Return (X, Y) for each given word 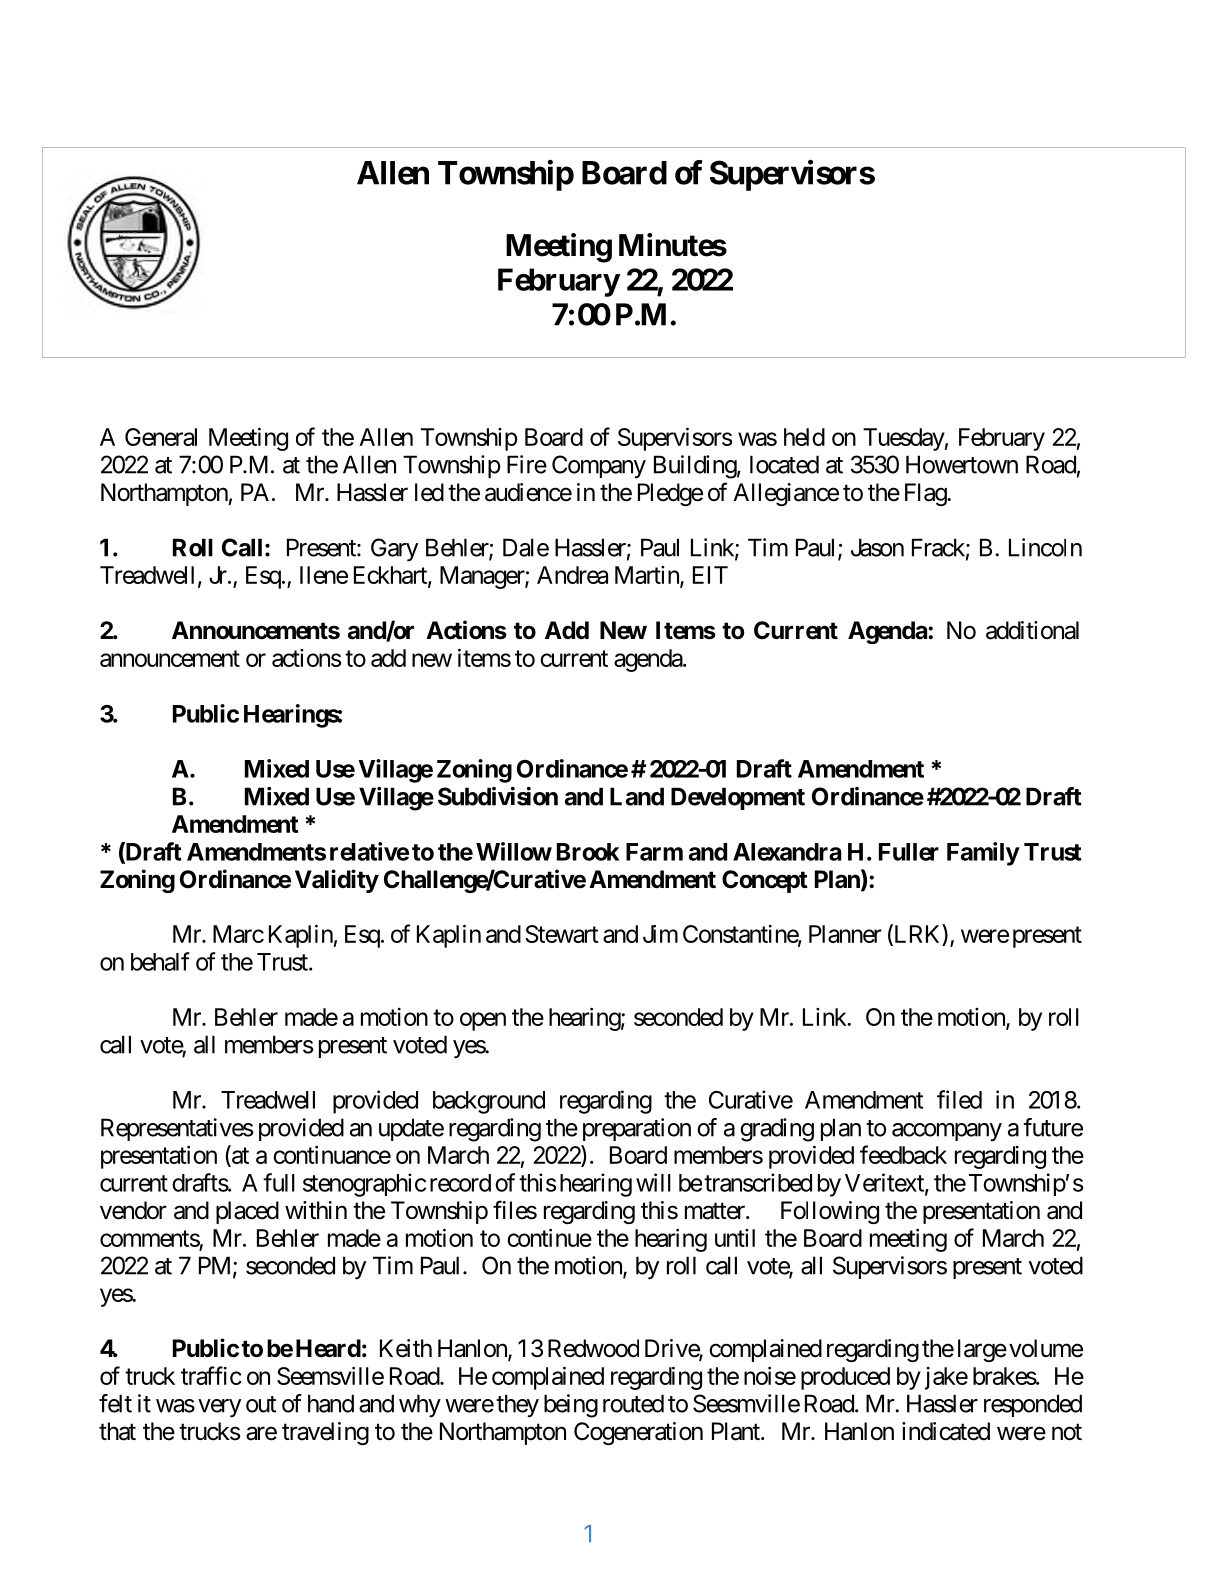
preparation (637, 1129)
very (219, 1408)
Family (983, 854)
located (784, 464)
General (161, 437)
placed (247, 1212)
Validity (337, 881)
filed (959, 1099)
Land (637, 796)
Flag (926, 494)
